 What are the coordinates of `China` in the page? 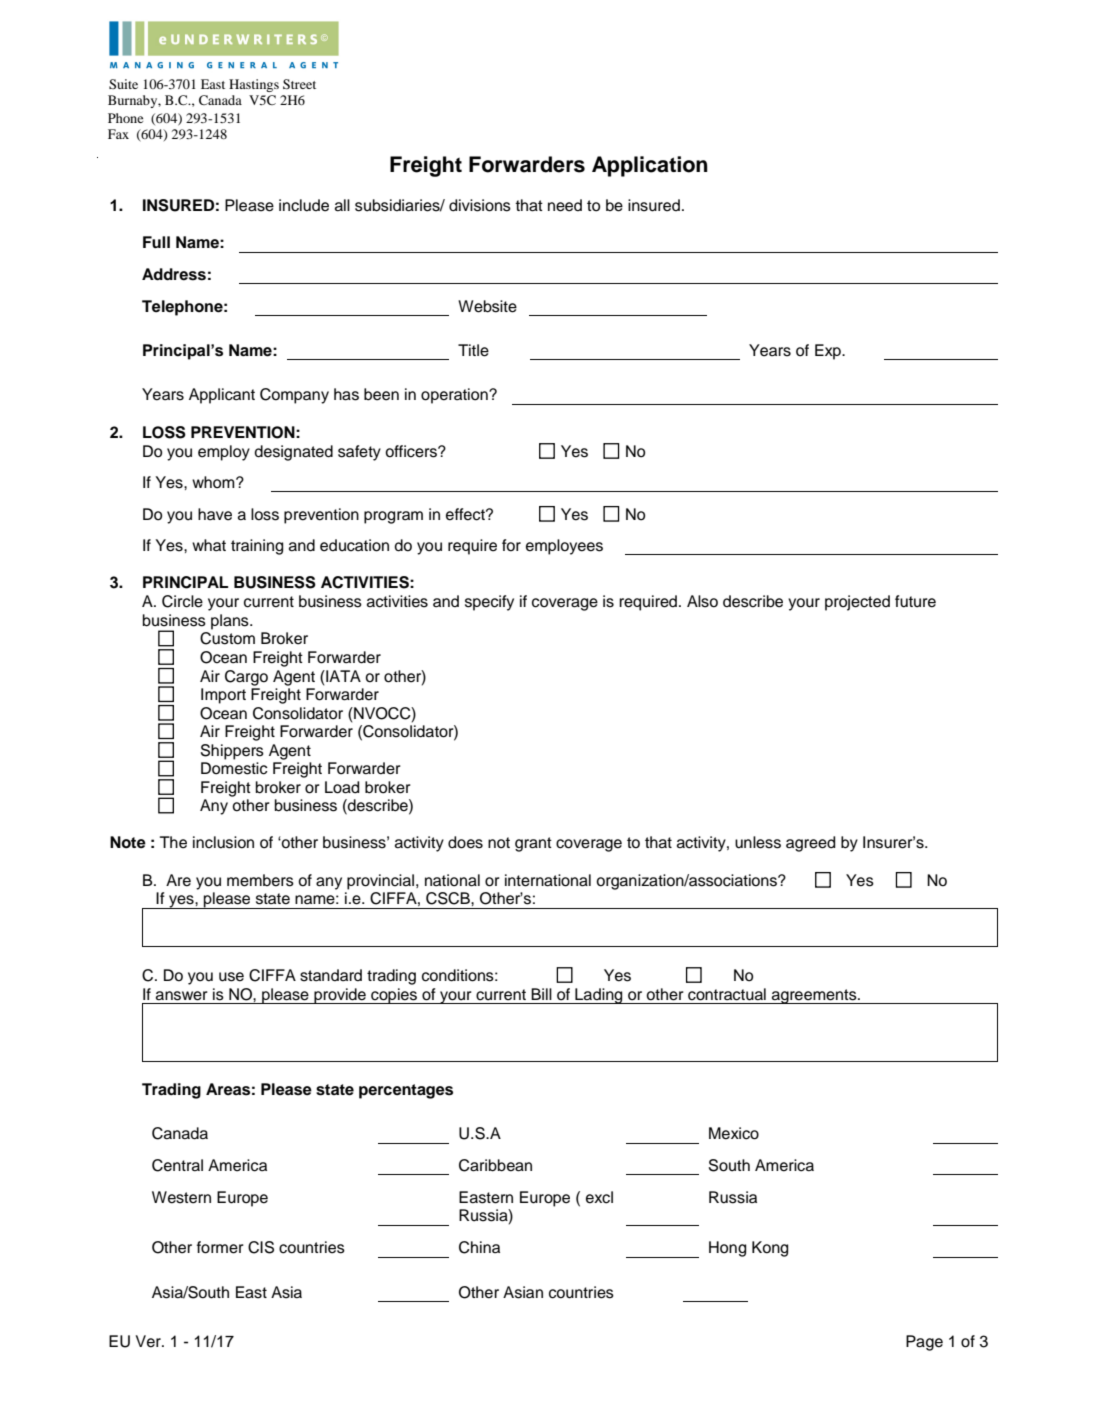 It's located at (479, 1247).
